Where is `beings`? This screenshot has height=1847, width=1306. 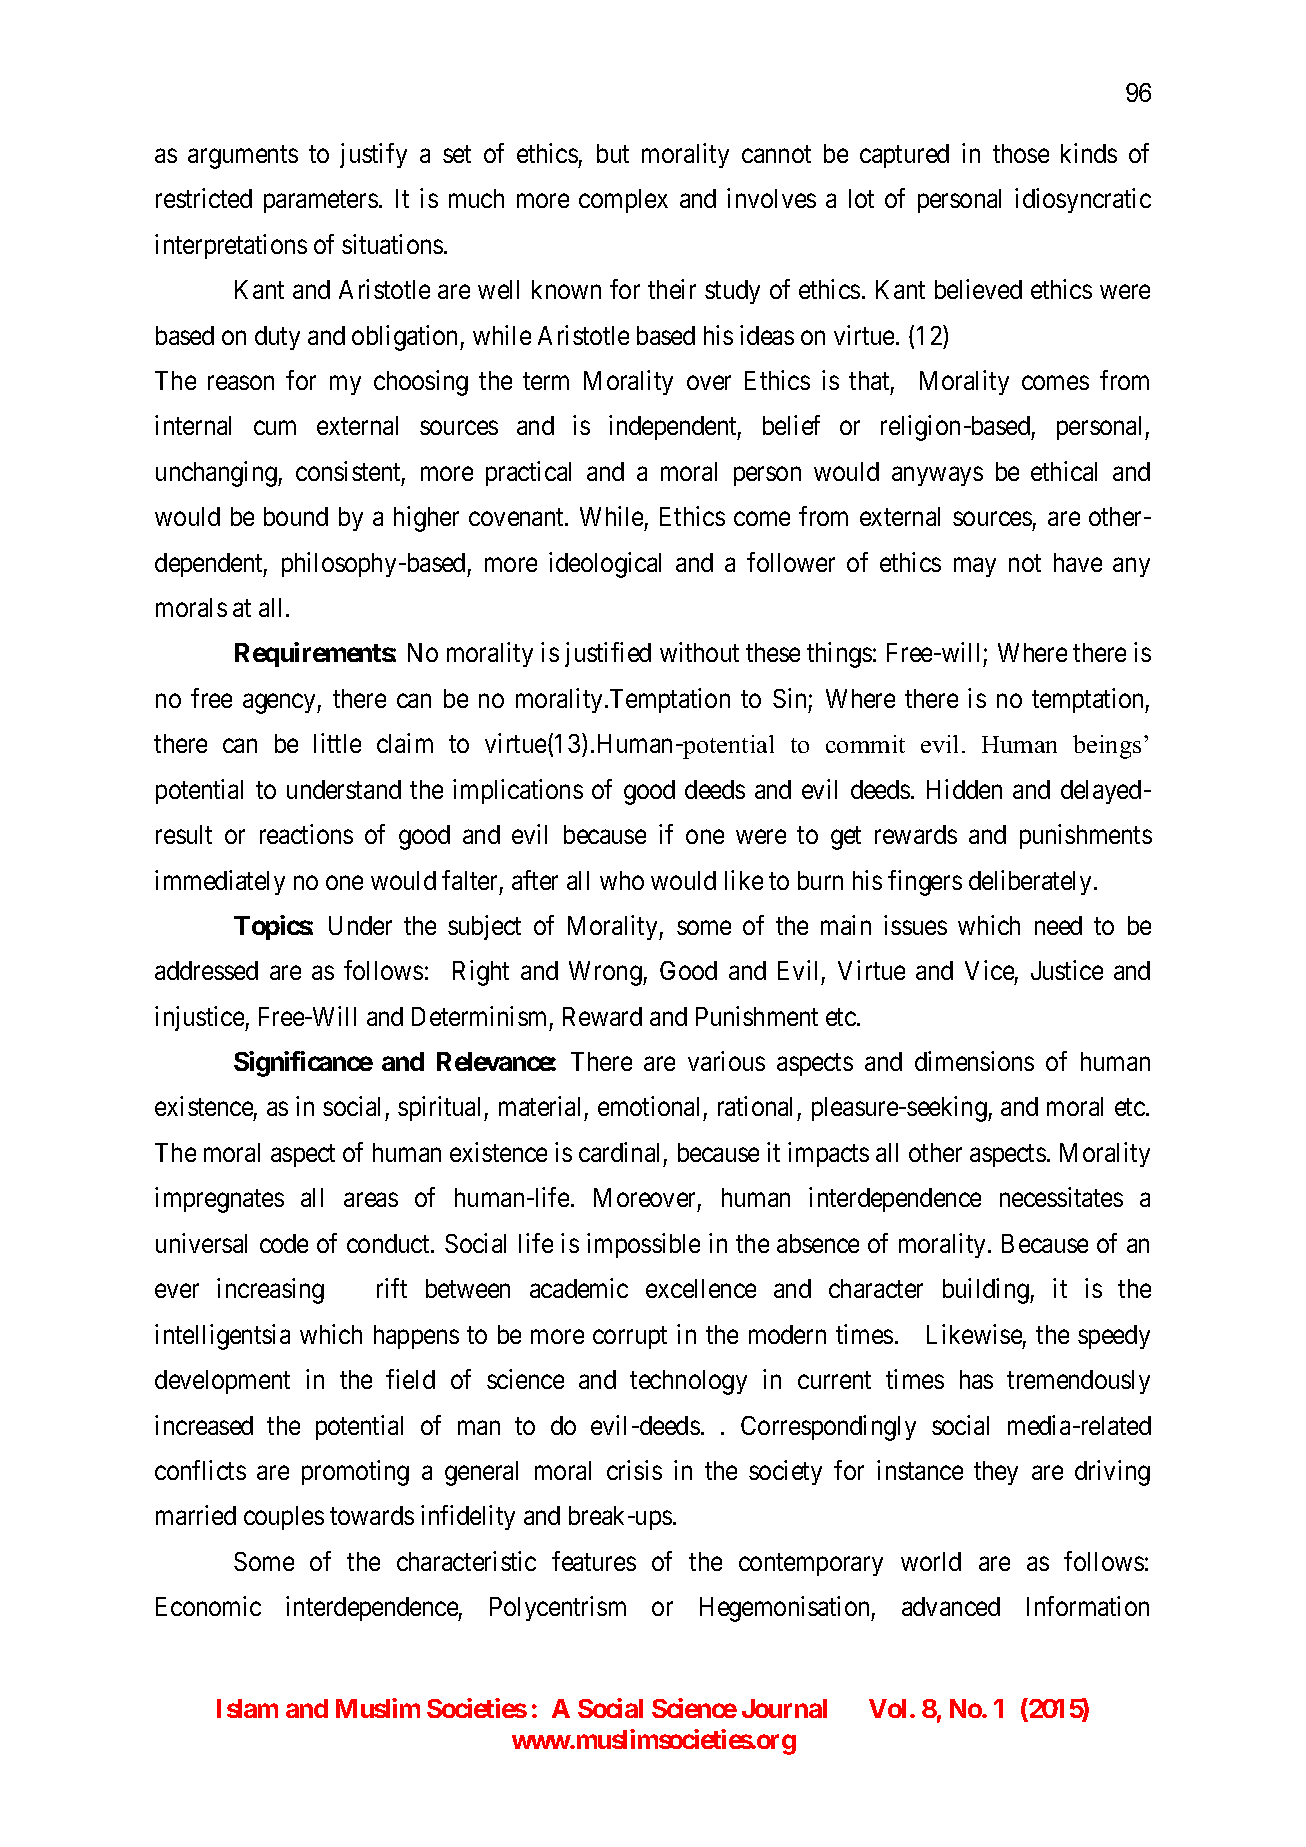 beings is located at coordinates (1107, 747).
